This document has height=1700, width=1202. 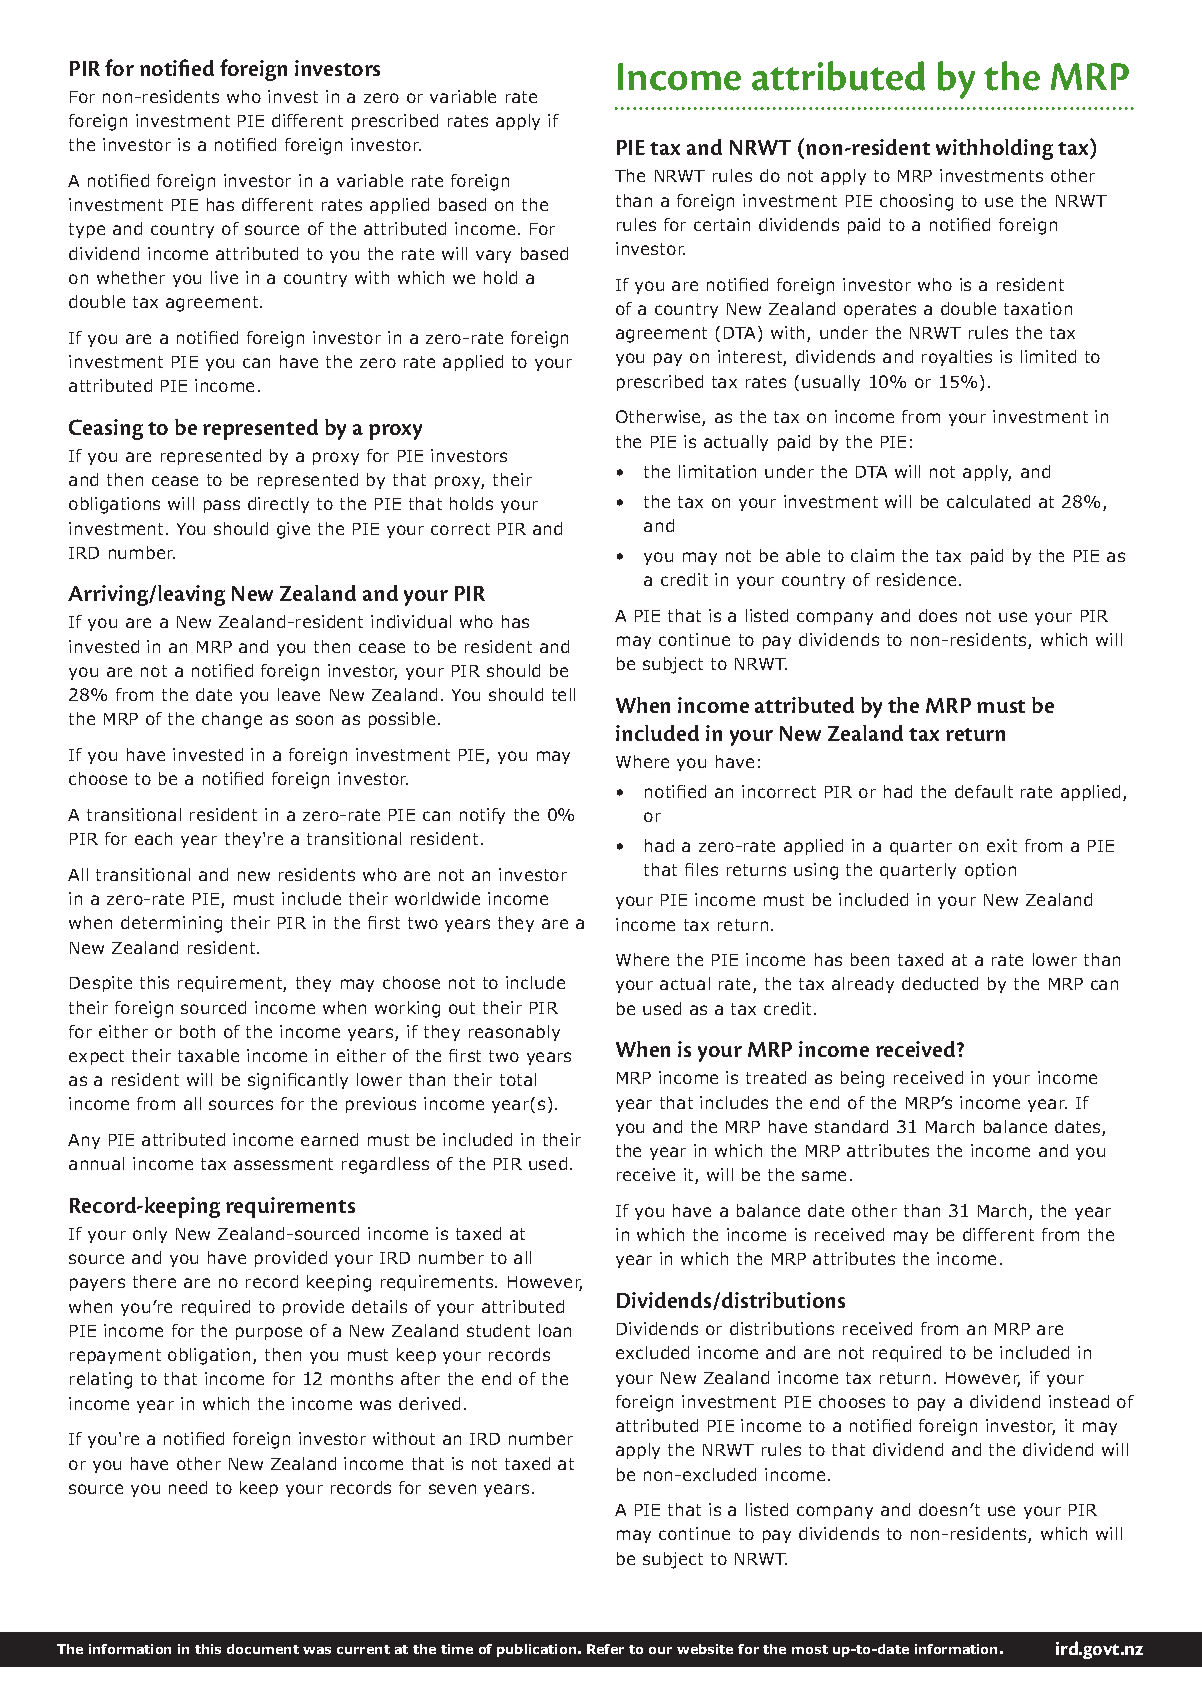 I want to click on Refer, so click(x=605, y=1649).
